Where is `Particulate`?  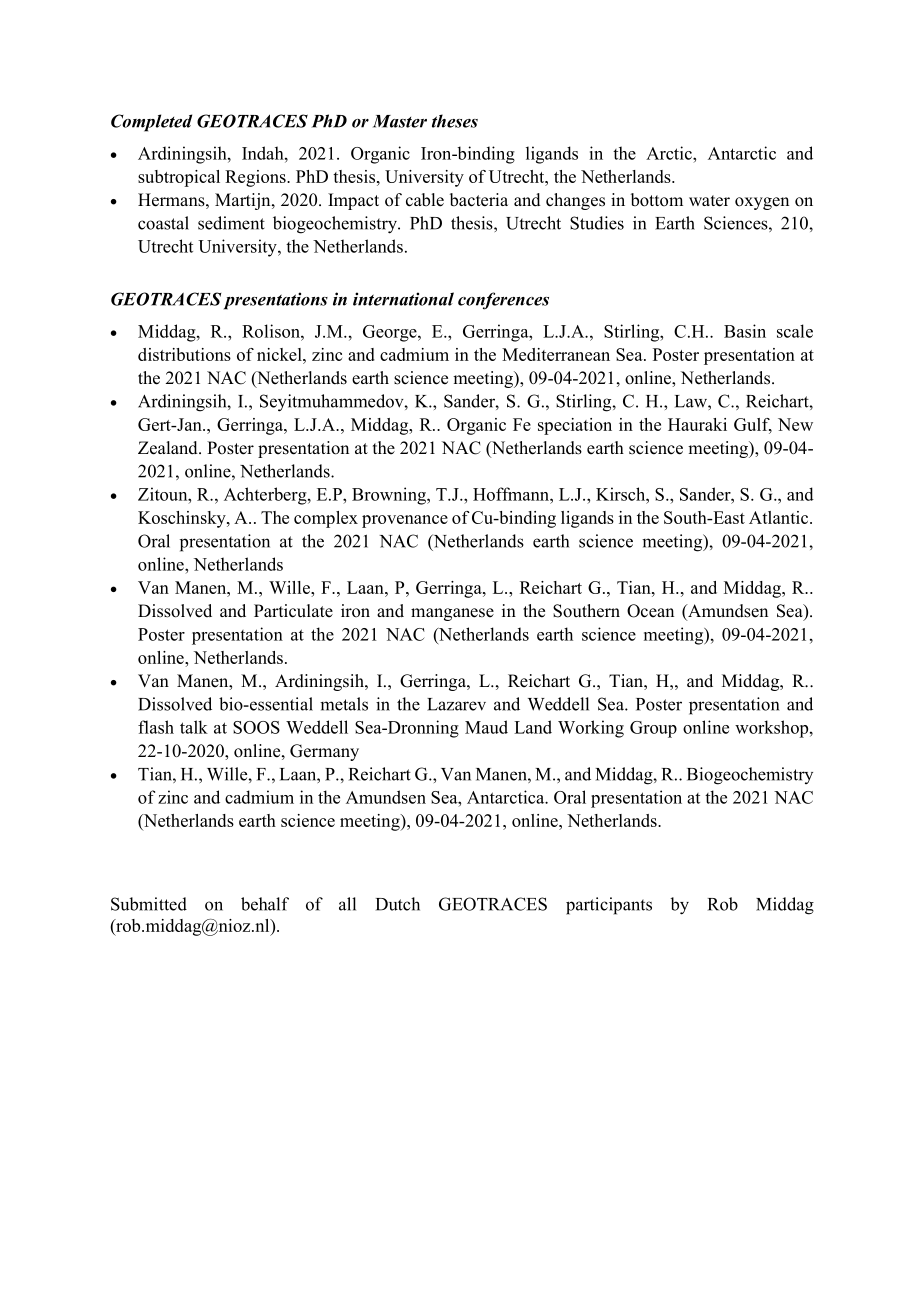 Particulate is located at coordinates (293, 611).
